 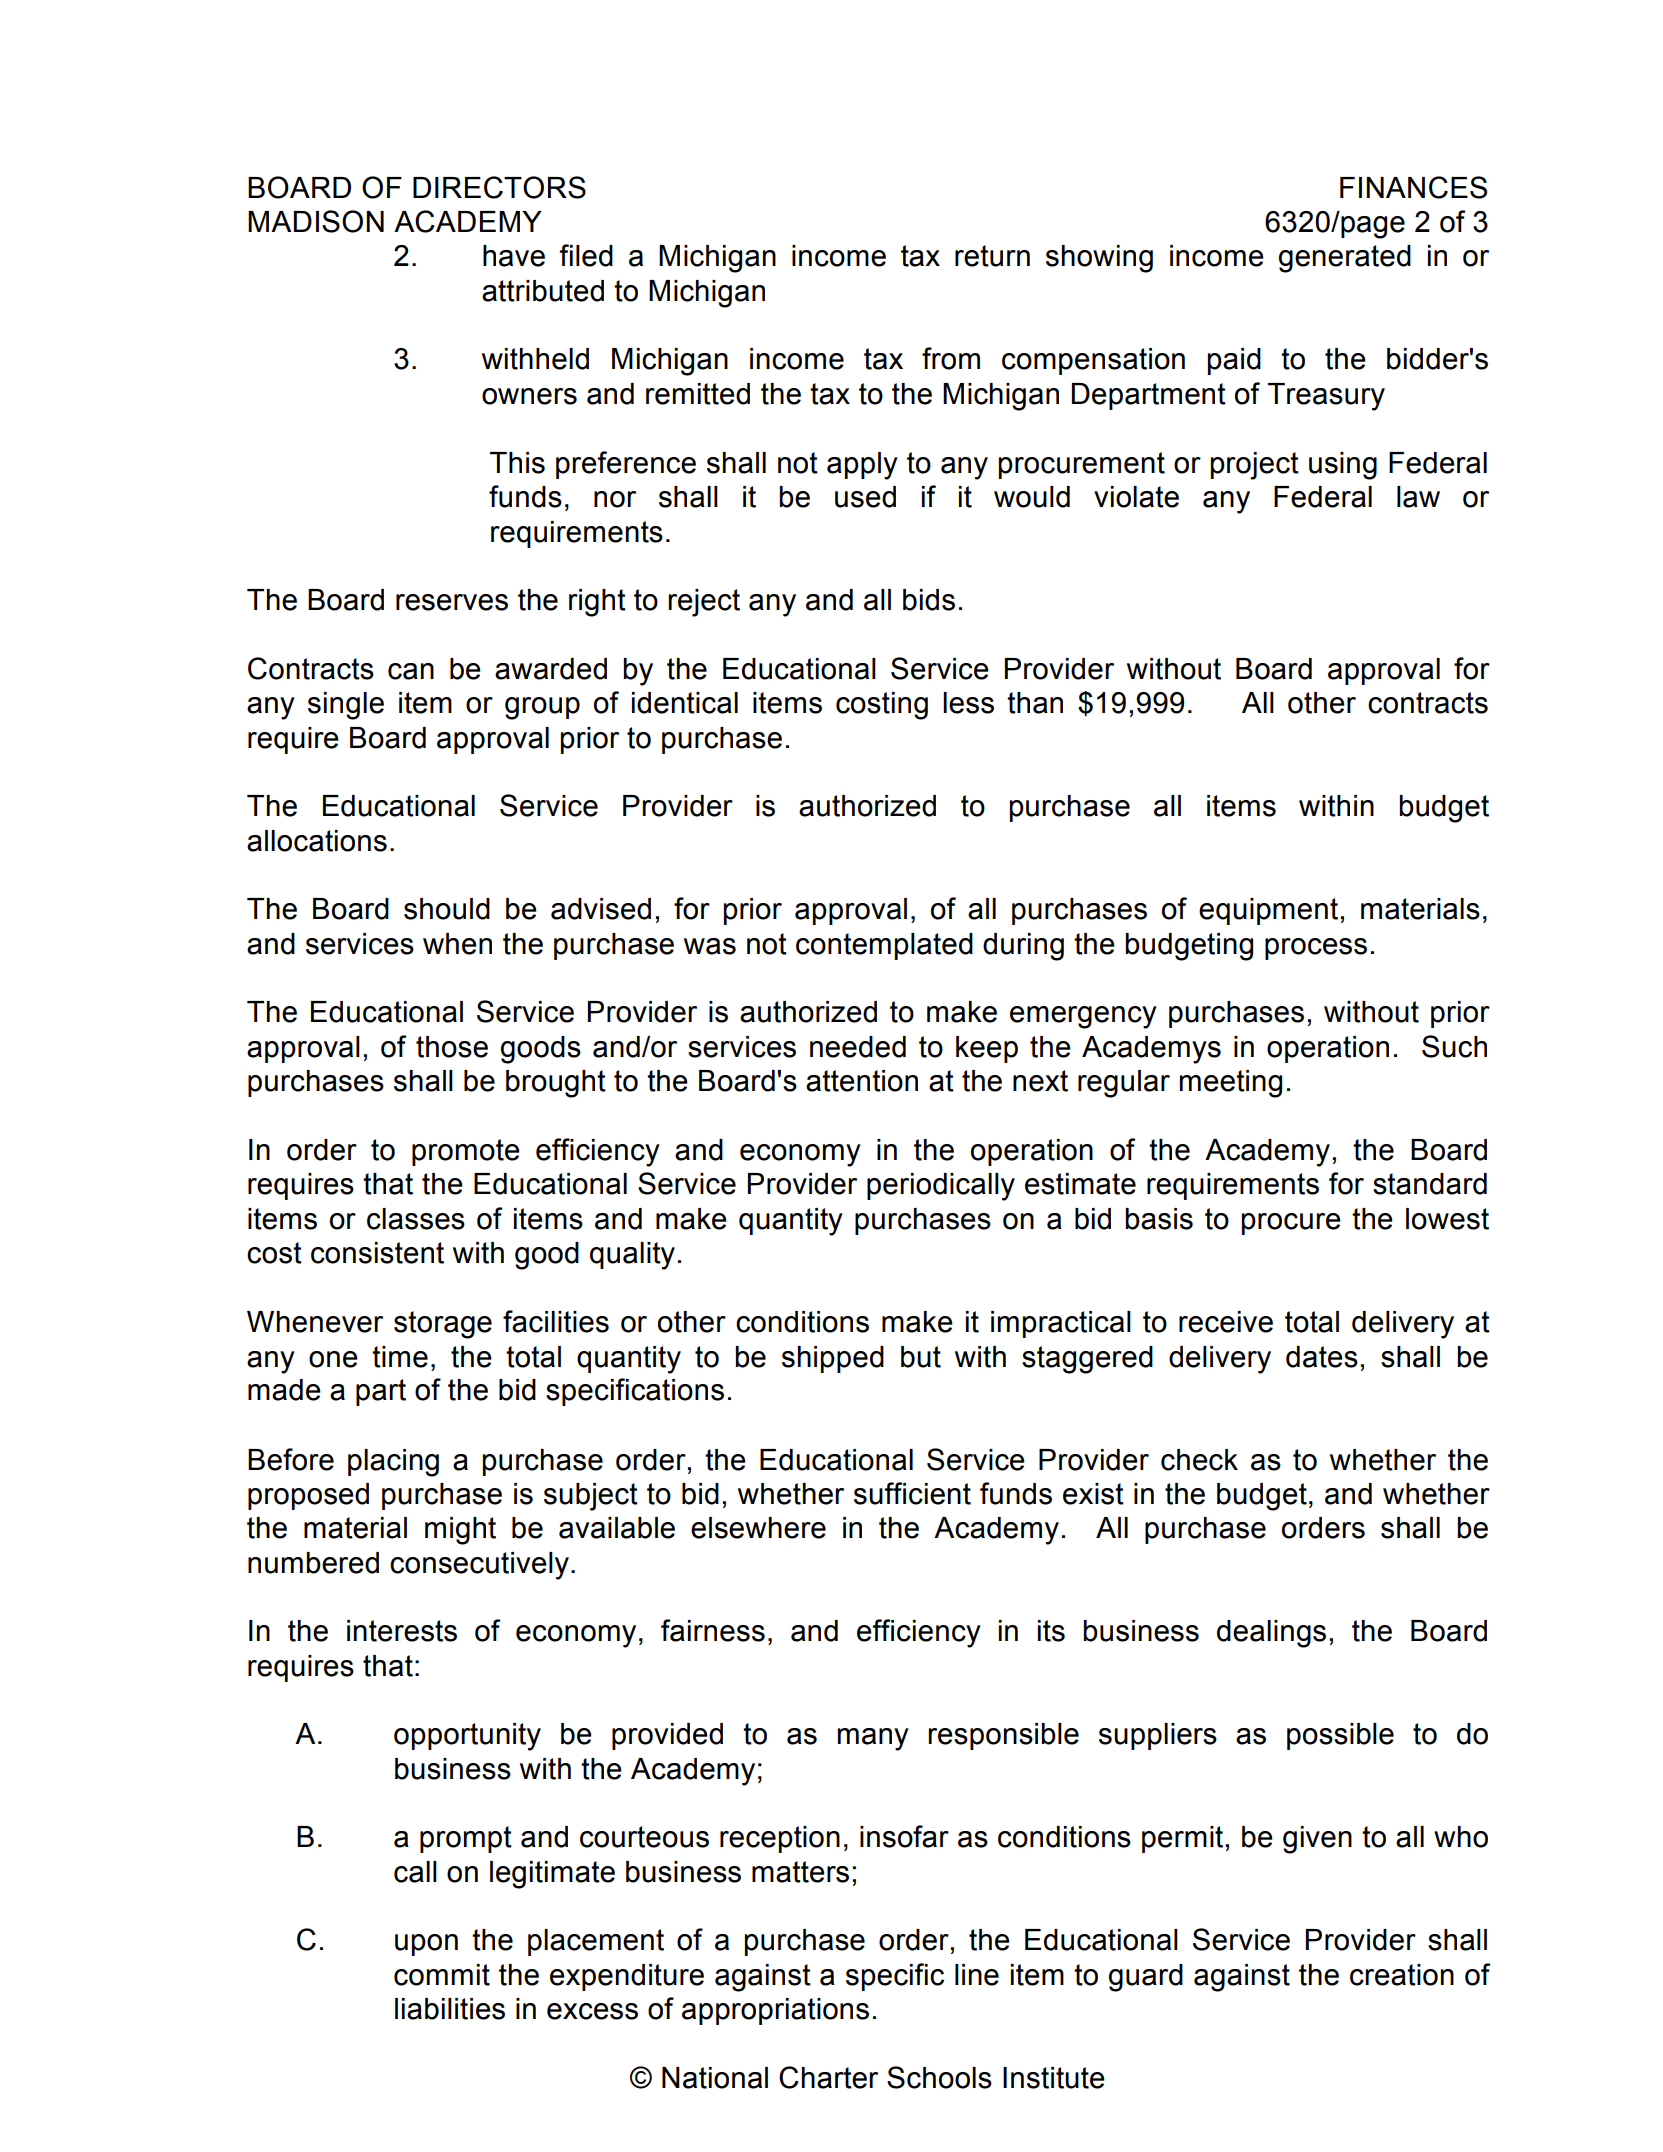 I want to click on meeting, so click(x=1231, y=1084).
